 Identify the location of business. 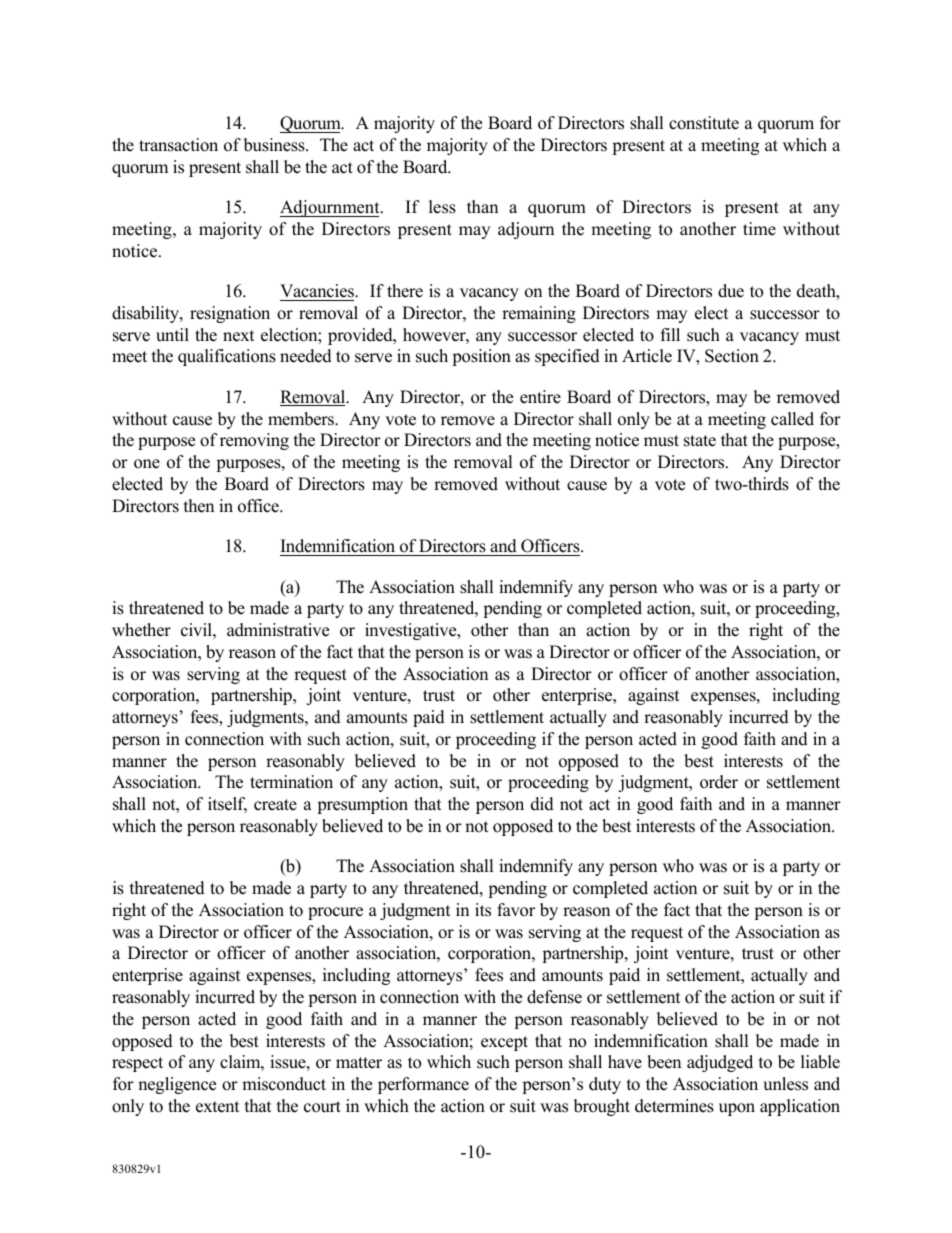
(275, 145).
